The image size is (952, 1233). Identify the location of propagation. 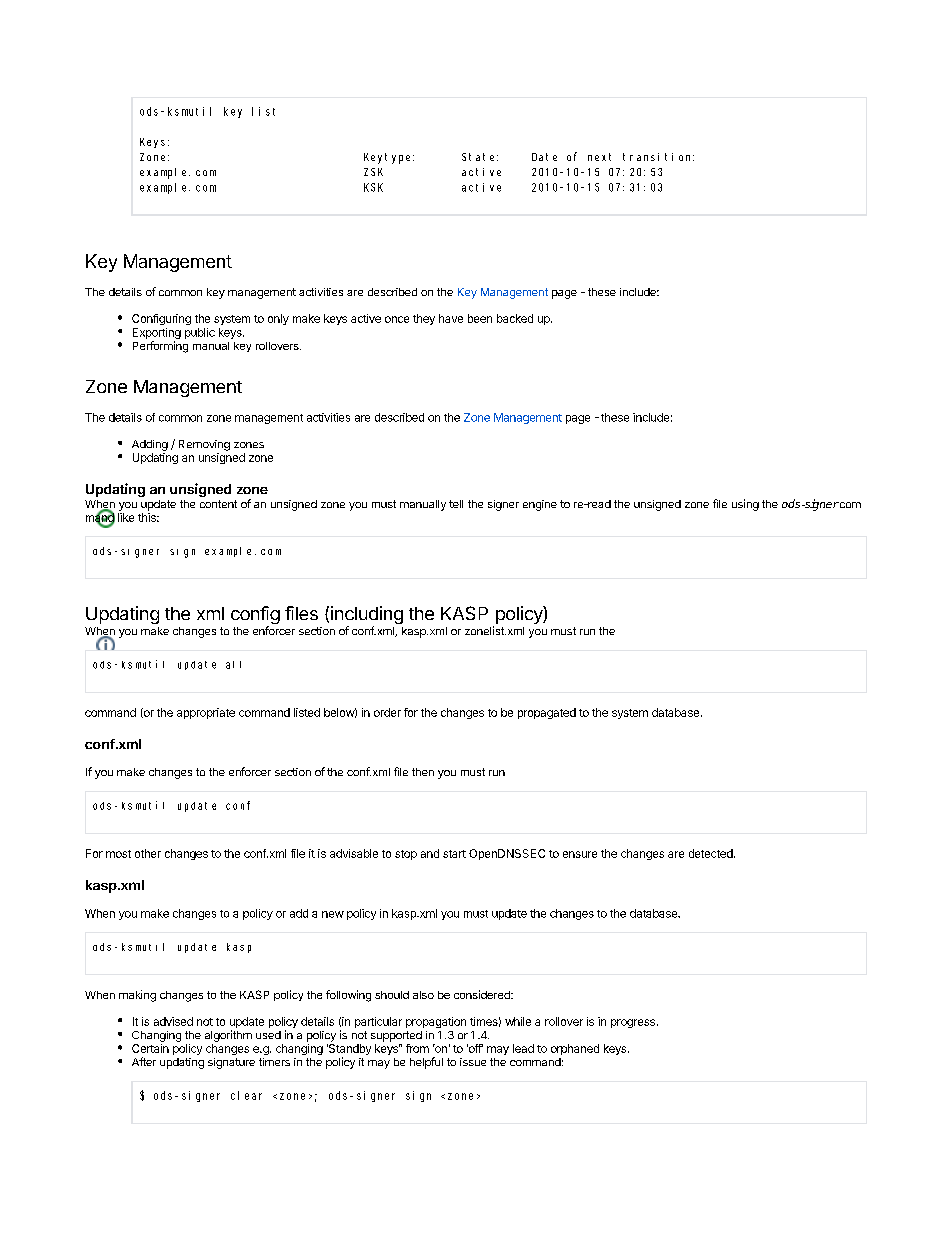
(436, 1022).
